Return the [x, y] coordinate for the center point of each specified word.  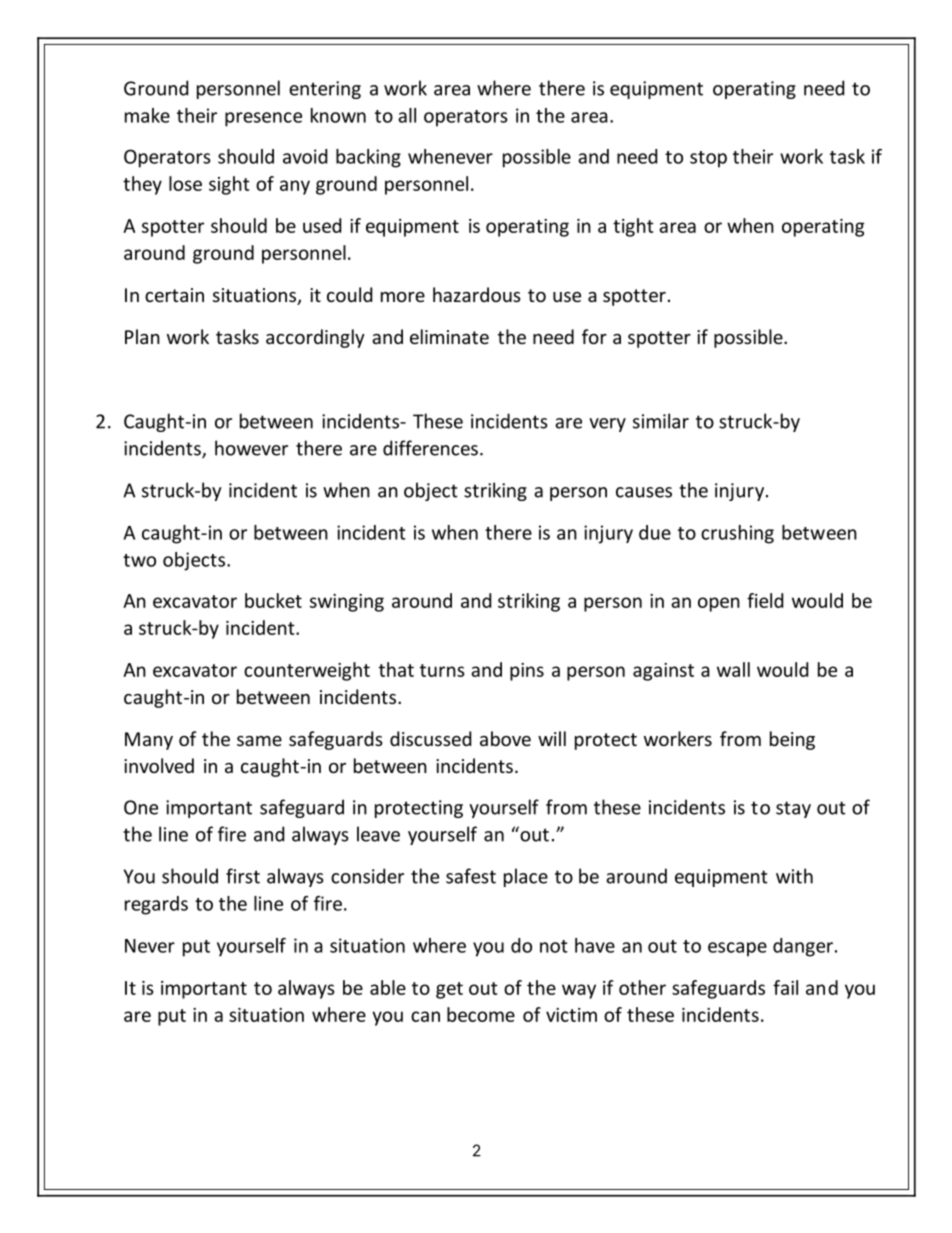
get [449, 990]
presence [263, 119]
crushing [737, 534]
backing [368, 158]
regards [156, 905]
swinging [347, 603]
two [139, 560]
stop [708, 159]
